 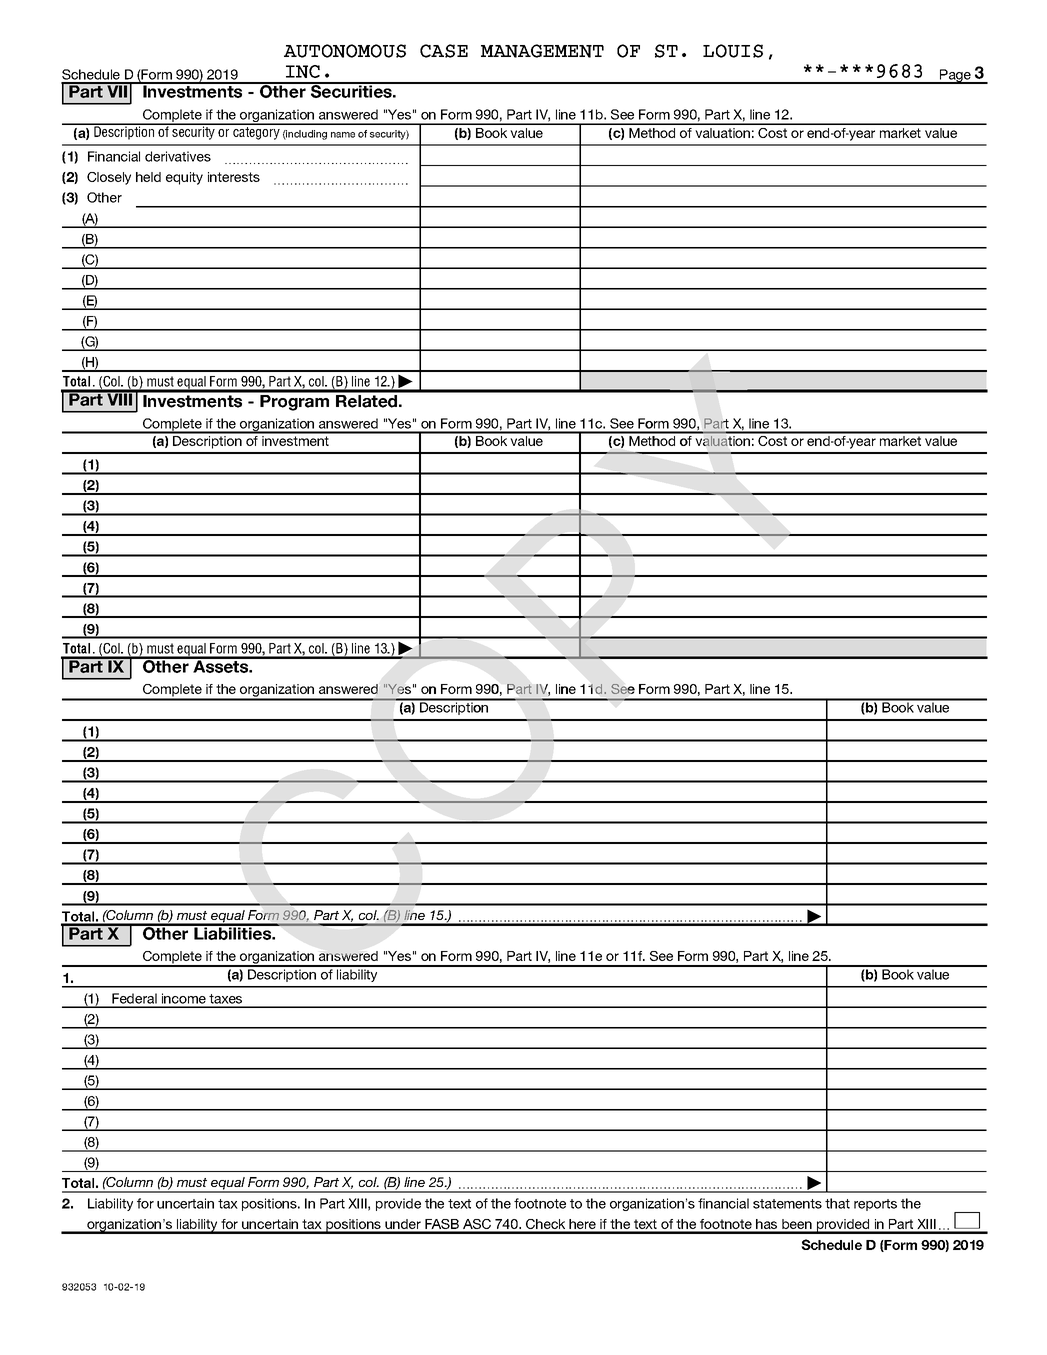 What do you see at coordinates (542, 51) in the screenshot?
I see `MANAGEMENT` at bounding box center [542, 51].
